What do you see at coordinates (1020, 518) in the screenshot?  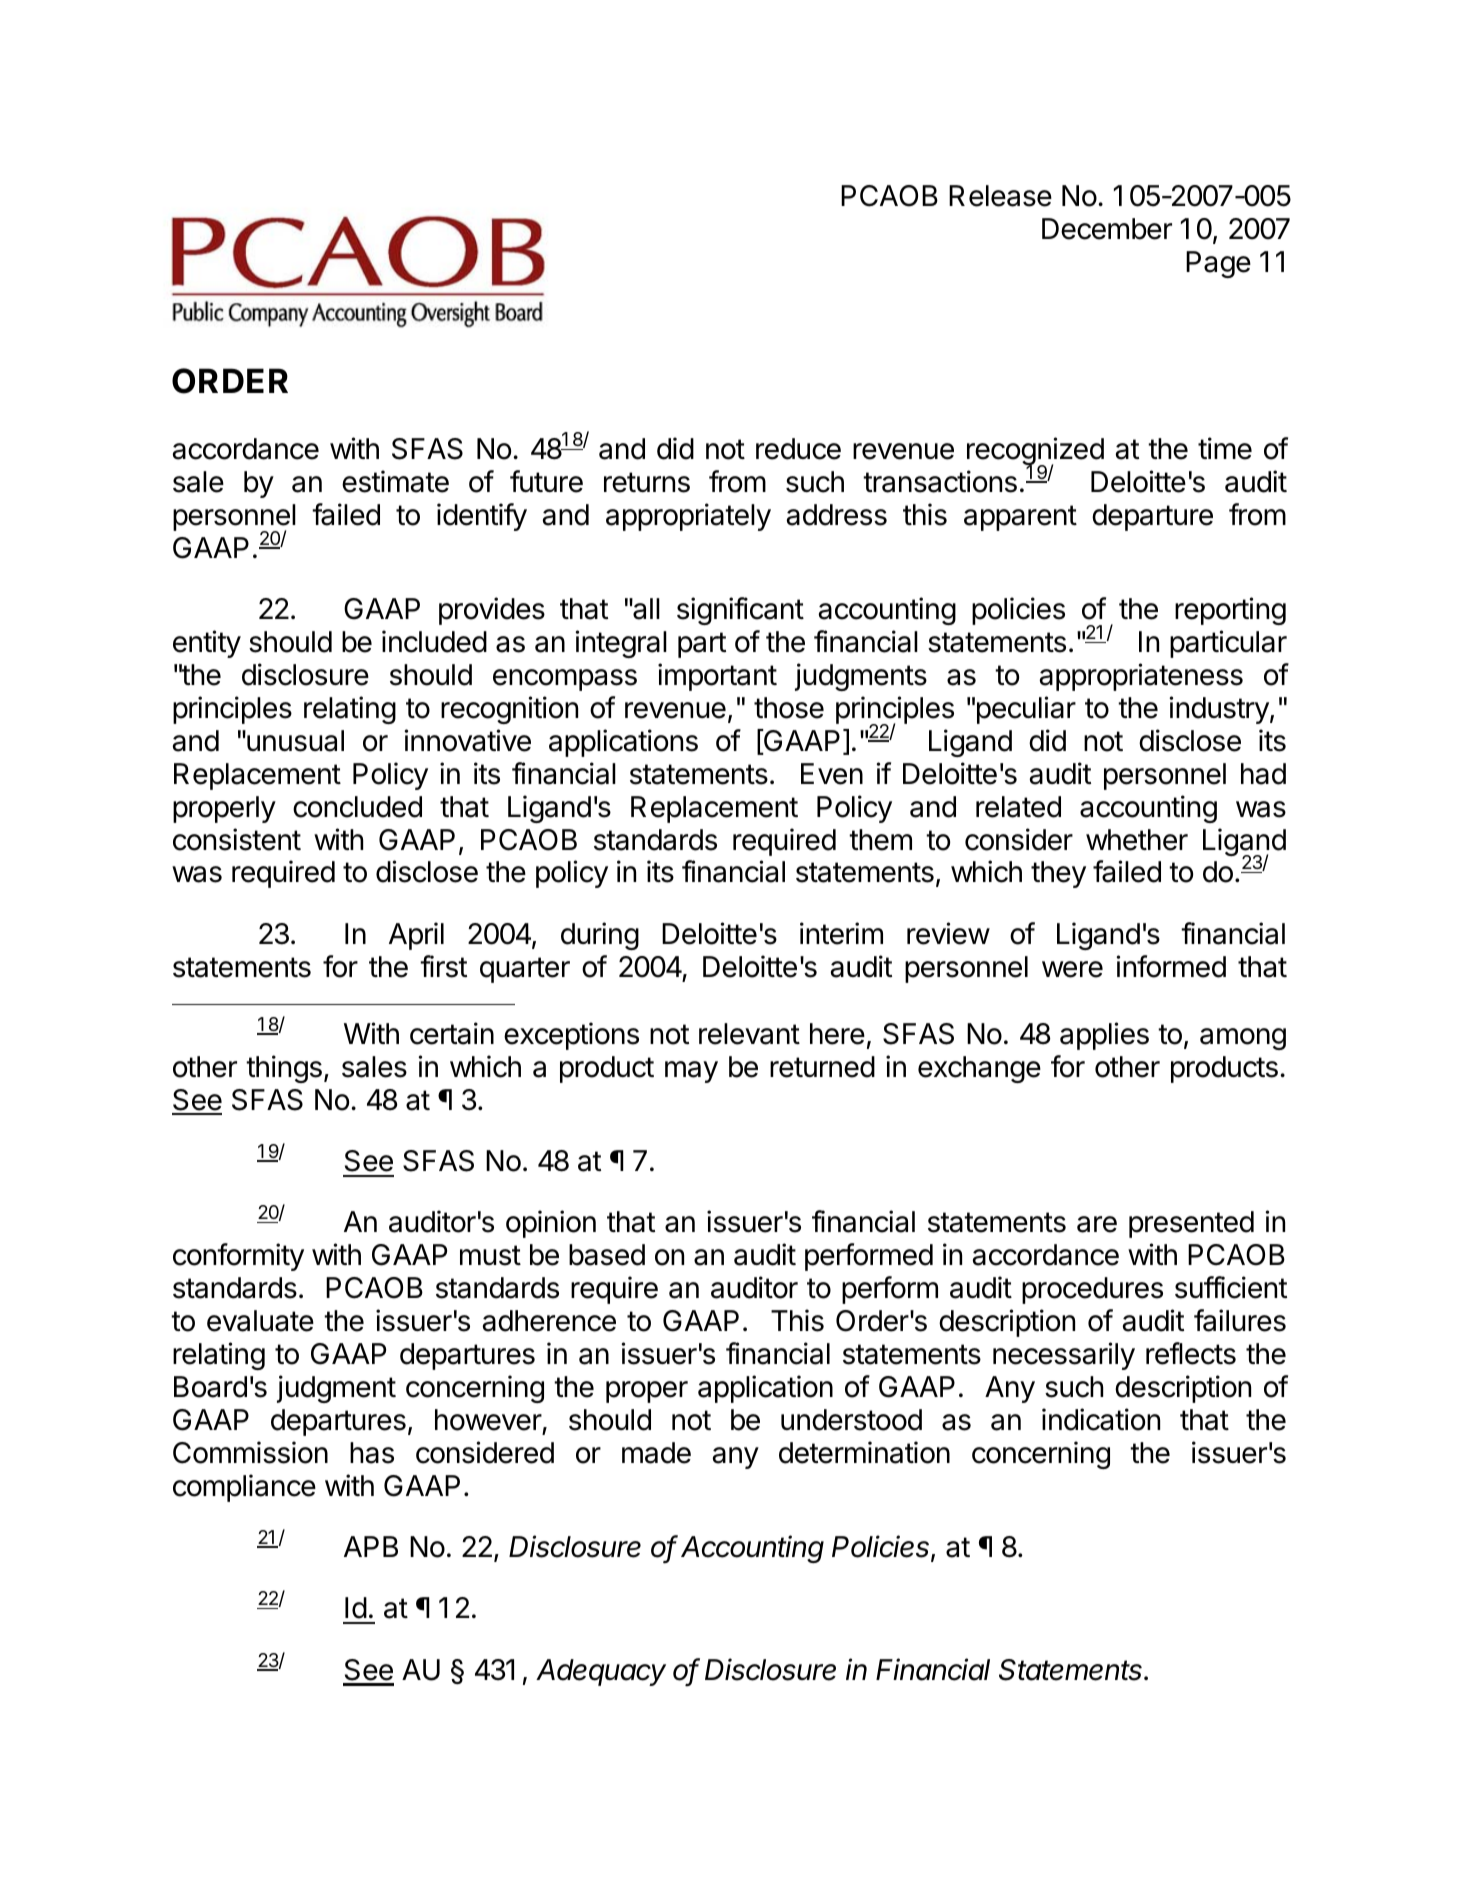 I see `apparent` at bounding box center [1020, 518].
